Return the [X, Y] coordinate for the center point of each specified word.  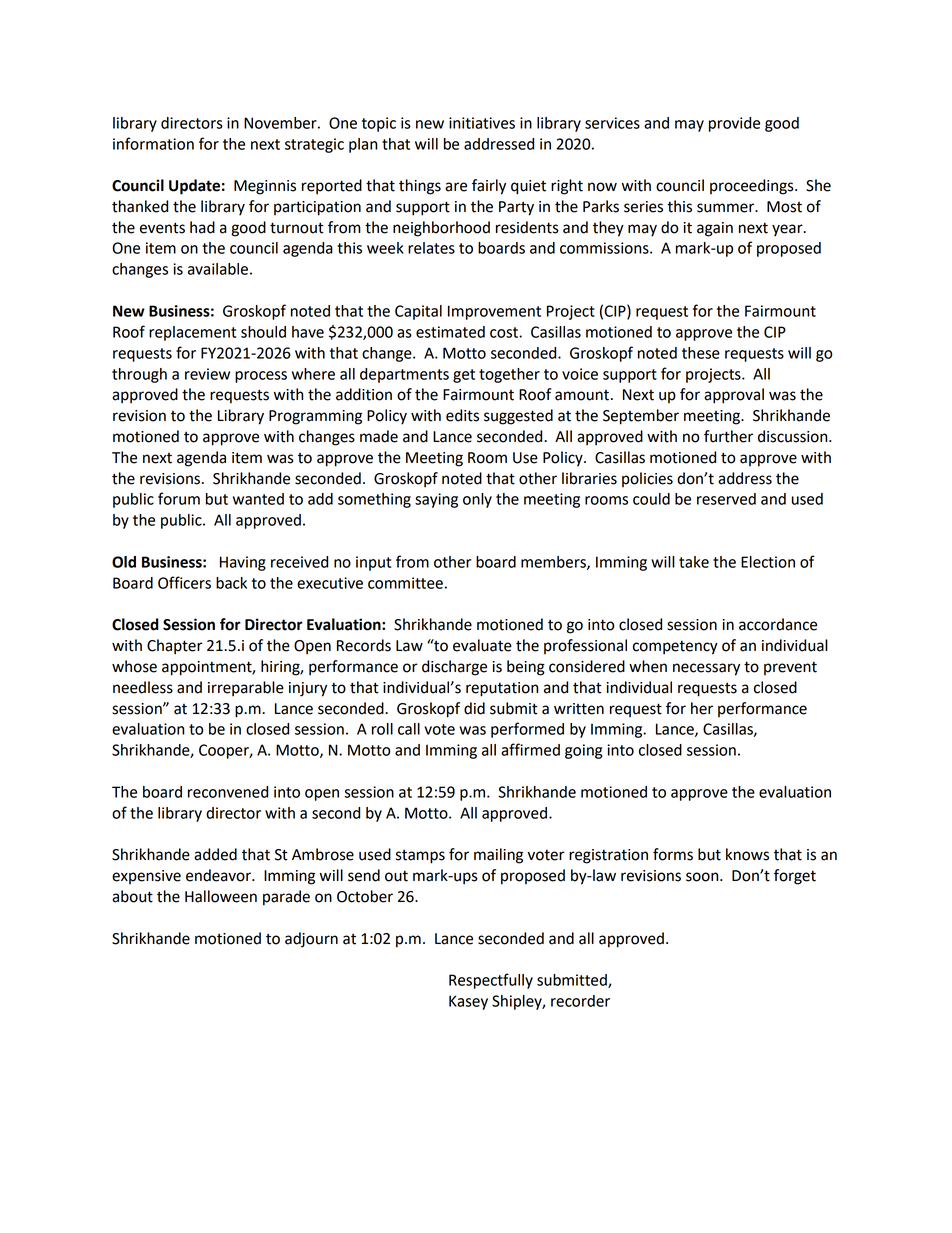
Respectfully [491, 981]
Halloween [221, 896]
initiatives [482, 123]
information [153, 143]
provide [734, 124]
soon [703, 877]
